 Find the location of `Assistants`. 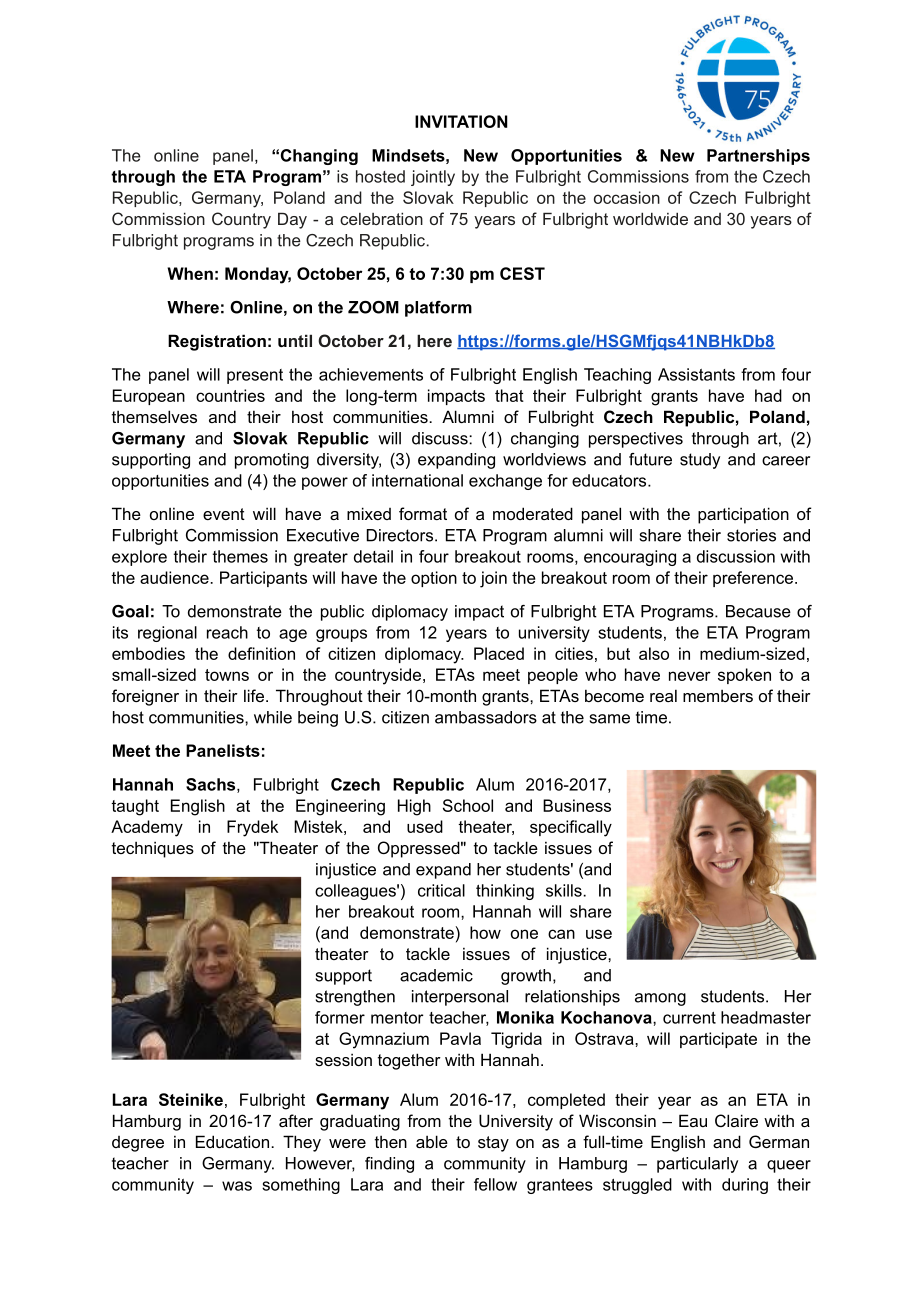

Assistants is located at coordinates (696, 374).
